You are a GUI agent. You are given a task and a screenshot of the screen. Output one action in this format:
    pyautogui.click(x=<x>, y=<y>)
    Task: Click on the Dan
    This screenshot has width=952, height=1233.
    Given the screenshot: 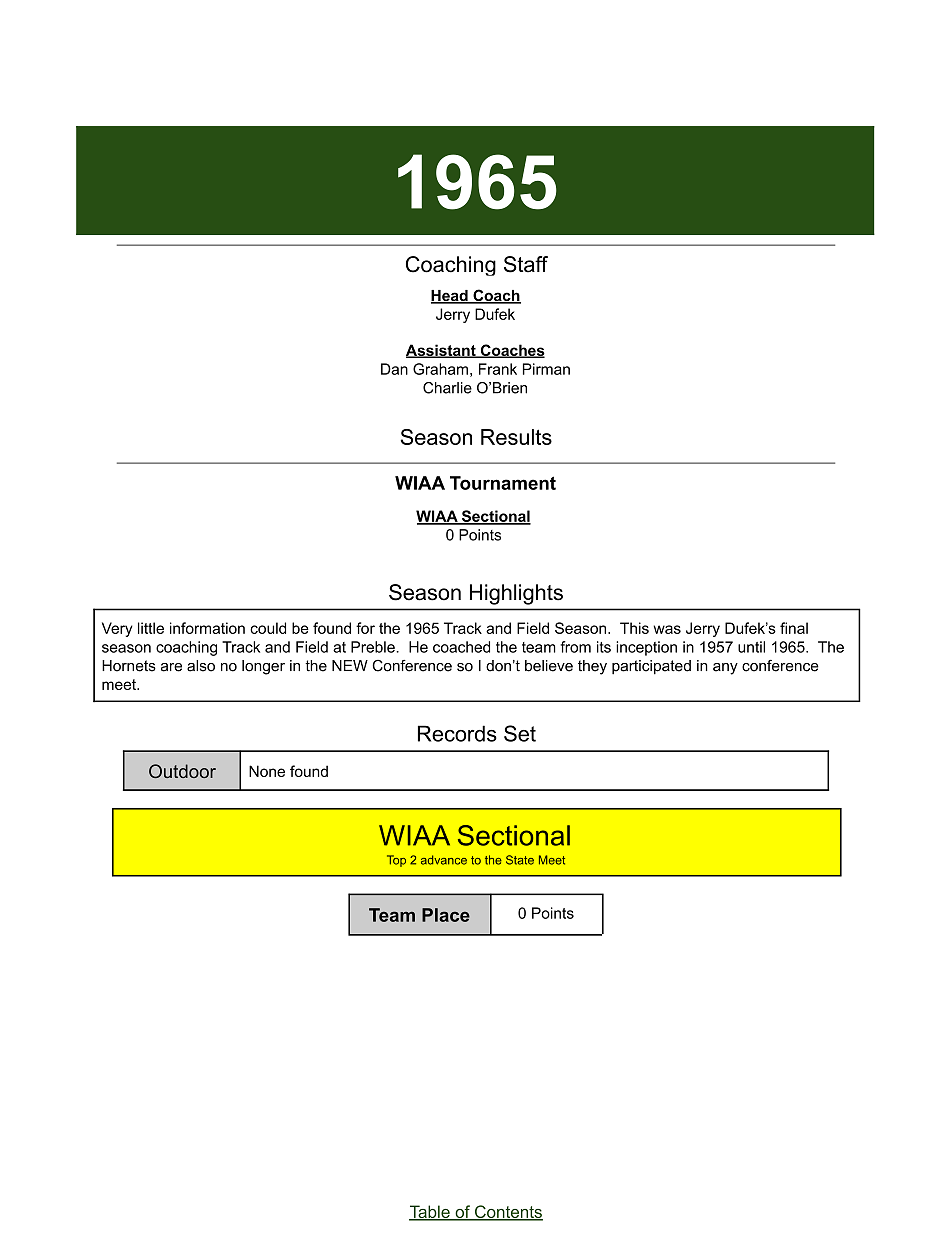 What is the action you would take?
    pyautogui.click(x=394, y=369)
